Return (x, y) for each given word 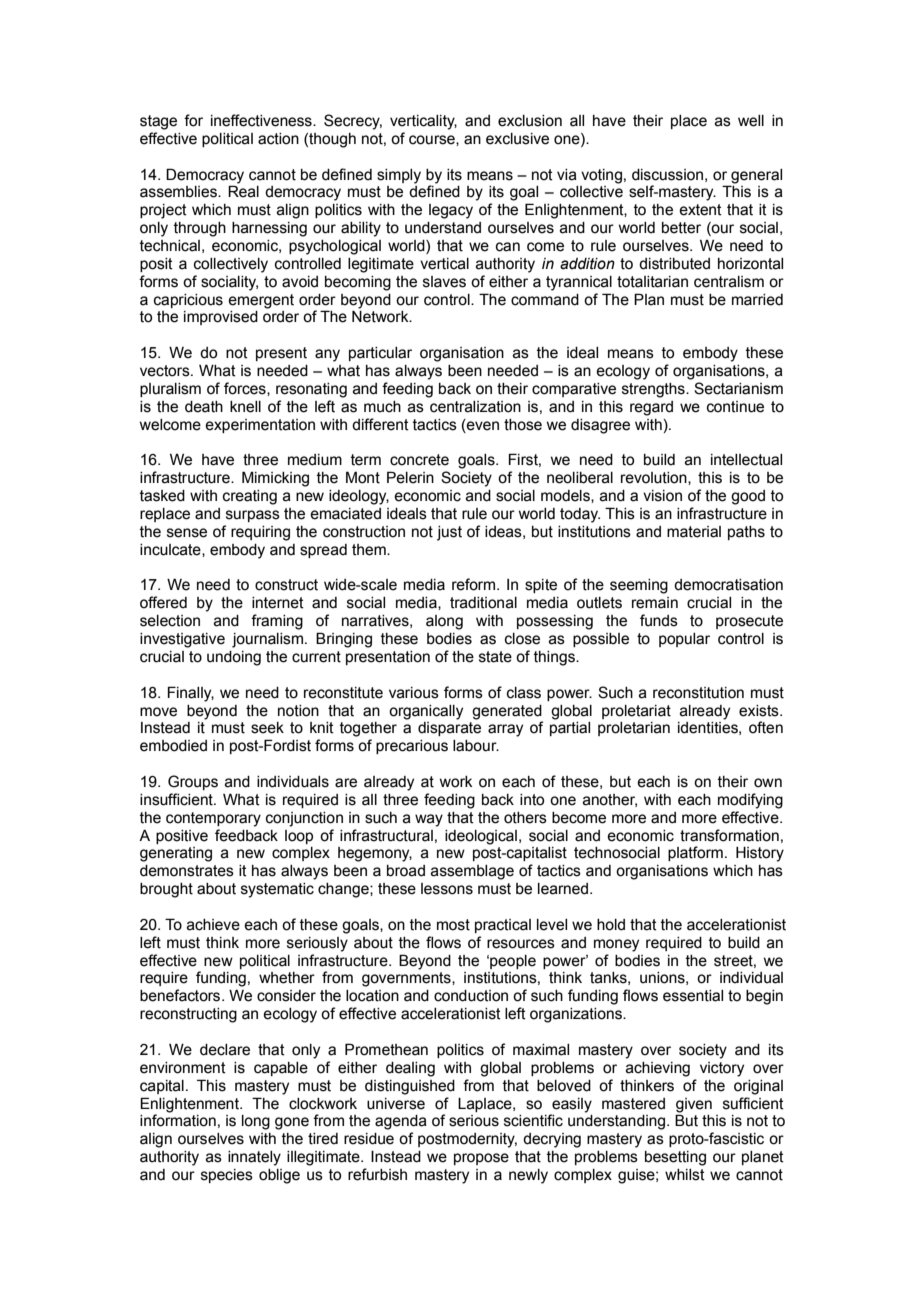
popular (684, 640)
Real (243, 191)
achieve (213, 925)
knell (245, 407)
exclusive (517, 139)
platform (695, 853)
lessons (447, 889)
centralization (475, 407)
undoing (234, 658)
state (495, 657)
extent (700, 210)
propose (481, 1159)
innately (254, 1158)
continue (735, 407)
